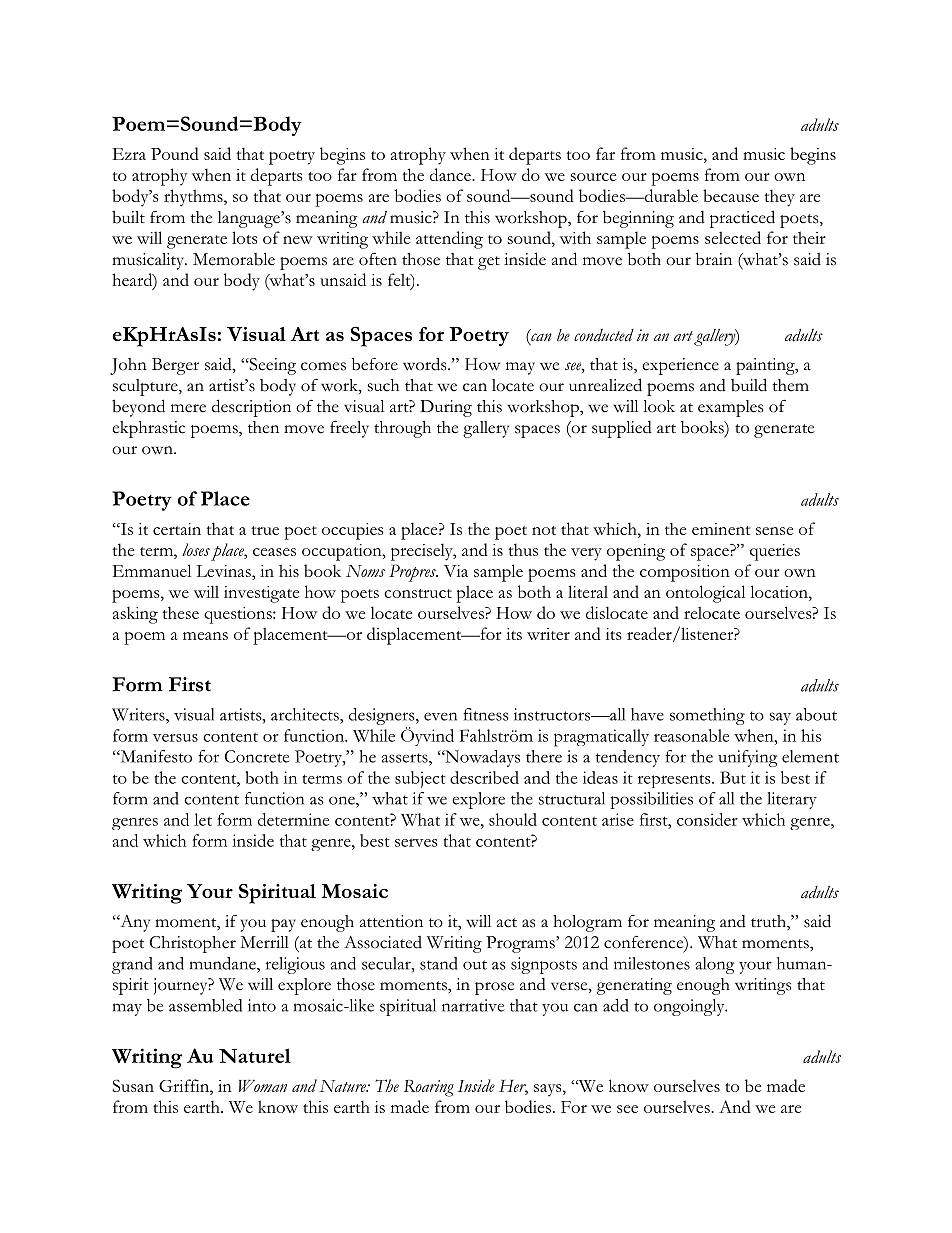  I want to click on along, so click(714, 965).
